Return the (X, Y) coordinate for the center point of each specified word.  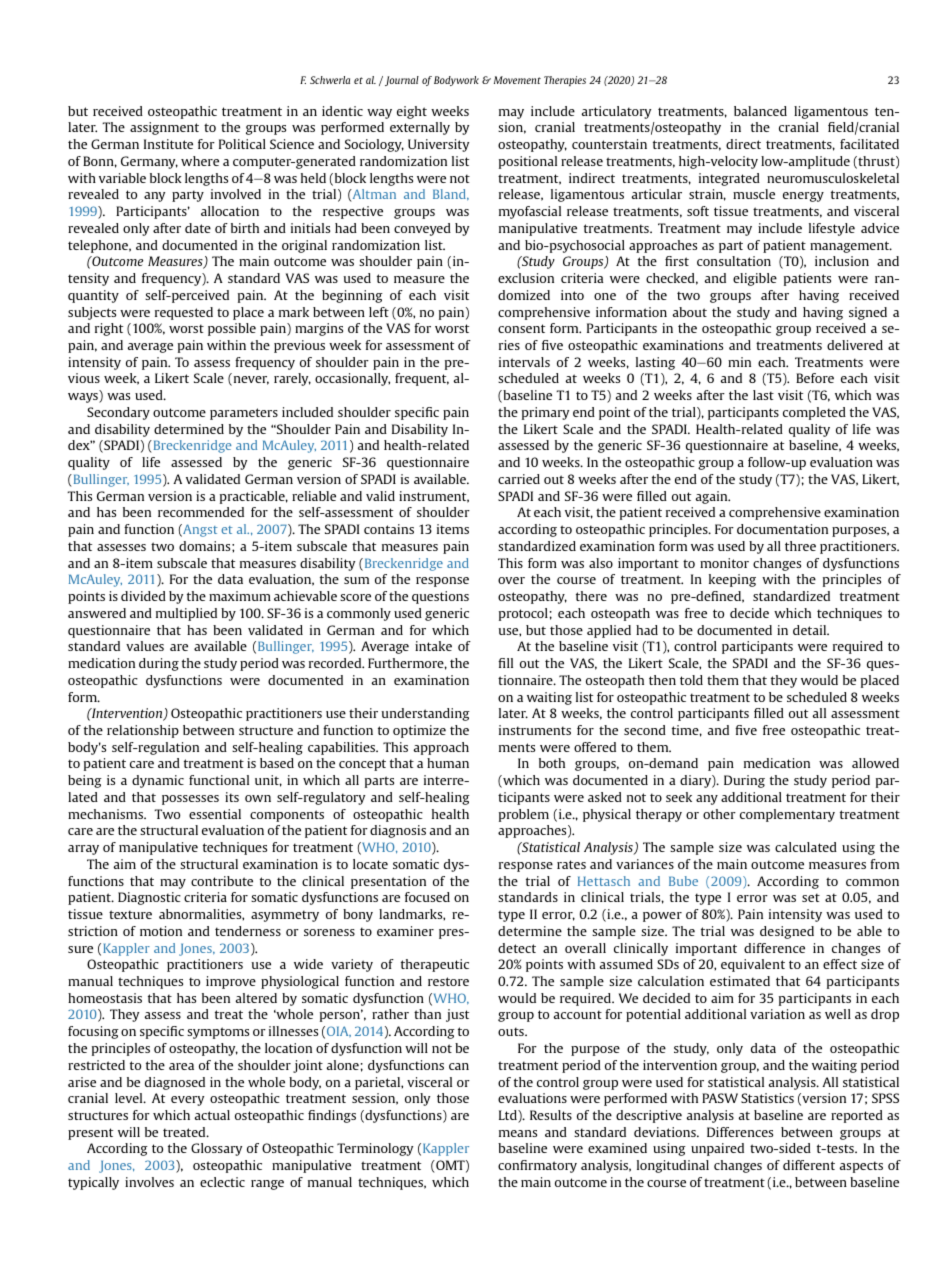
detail (811, 630)
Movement (517, 80)
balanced (760, 111)
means (518, 1133)
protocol (523, 614)
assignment (164, 128)
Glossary (216, 1149)
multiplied (186, 614)
